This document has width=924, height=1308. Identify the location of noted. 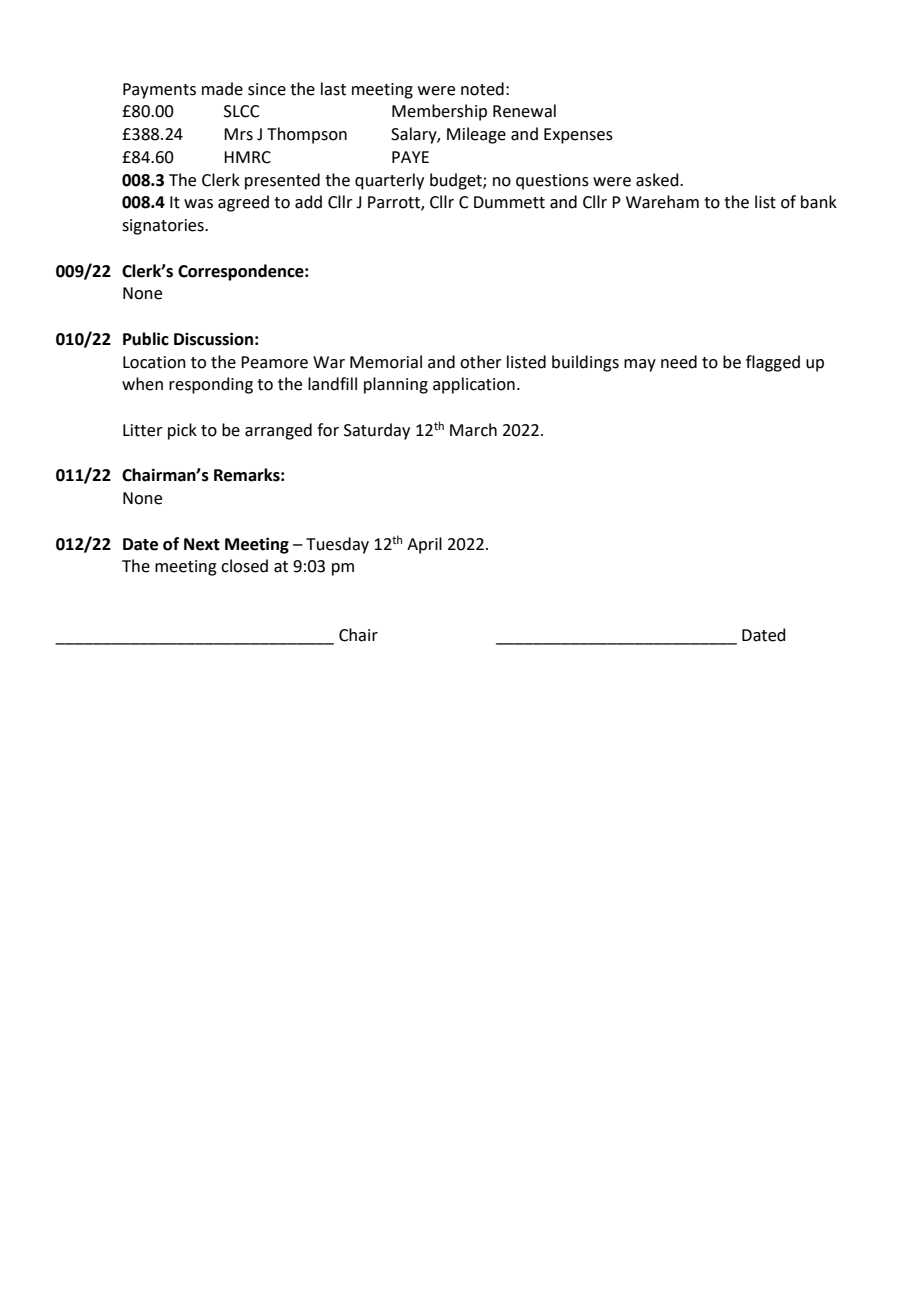
(482, 89).
